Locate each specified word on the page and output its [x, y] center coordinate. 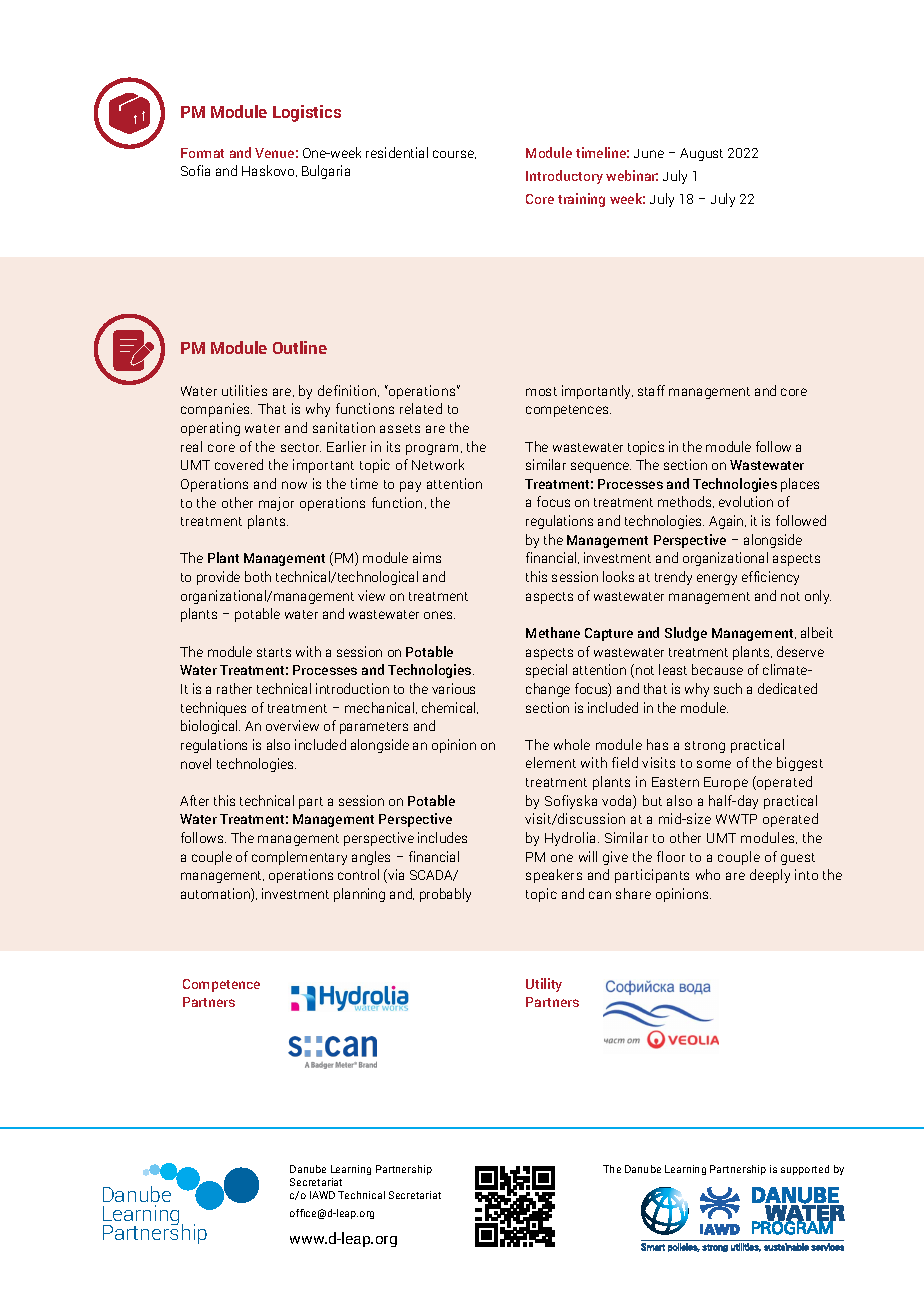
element [551, 762]
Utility [544, 985]
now [294, 485]
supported [805, 1170]
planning [359, 895]
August [701, 154]
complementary [299, 858]
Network [438, 464]
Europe [726, 783]
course [454, 154]
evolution [746, 501]
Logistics [307, 113]
